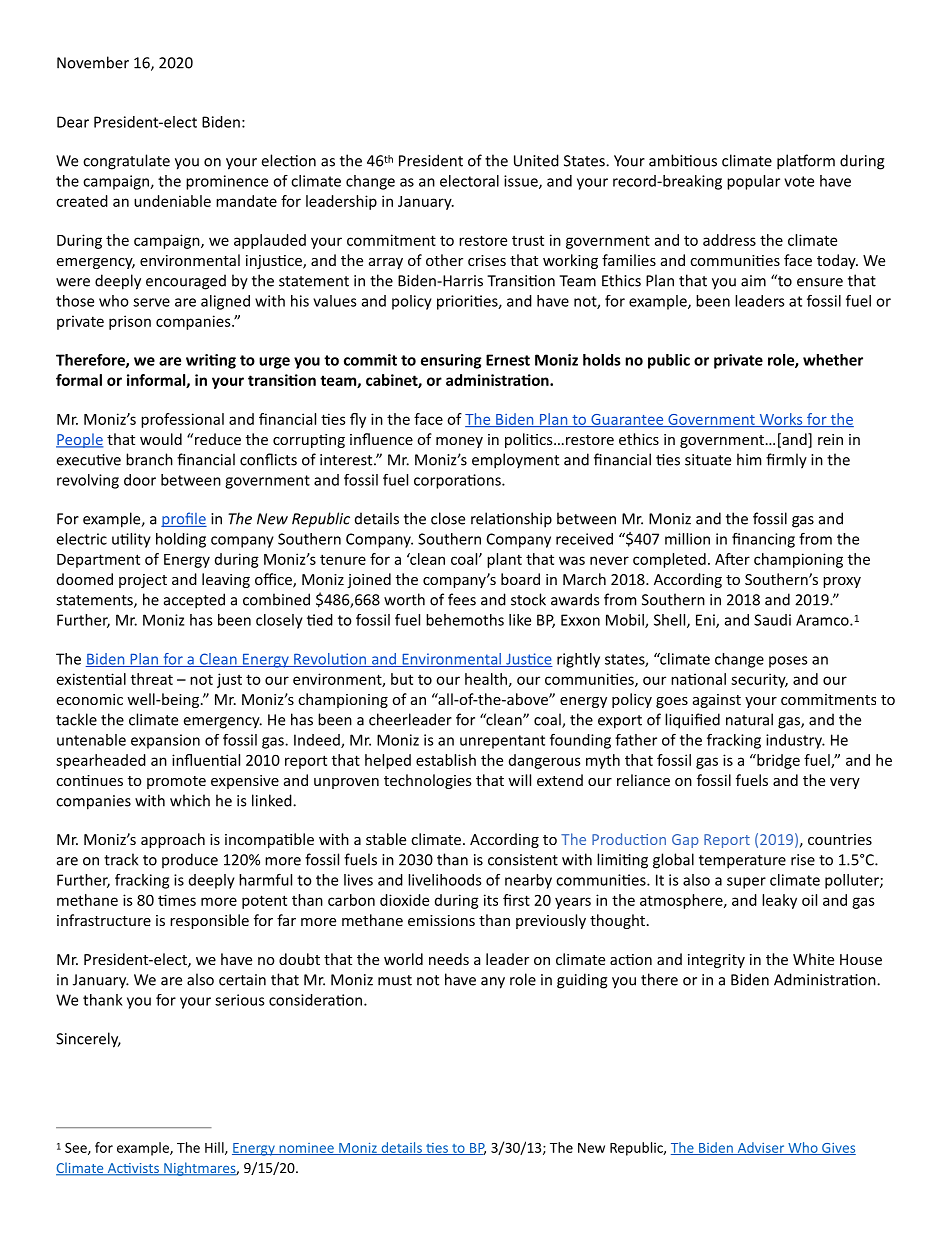 Image resolution: width=952 pixels, height=1233 pixels. I want to click on ensuring, so click(451, 361).
